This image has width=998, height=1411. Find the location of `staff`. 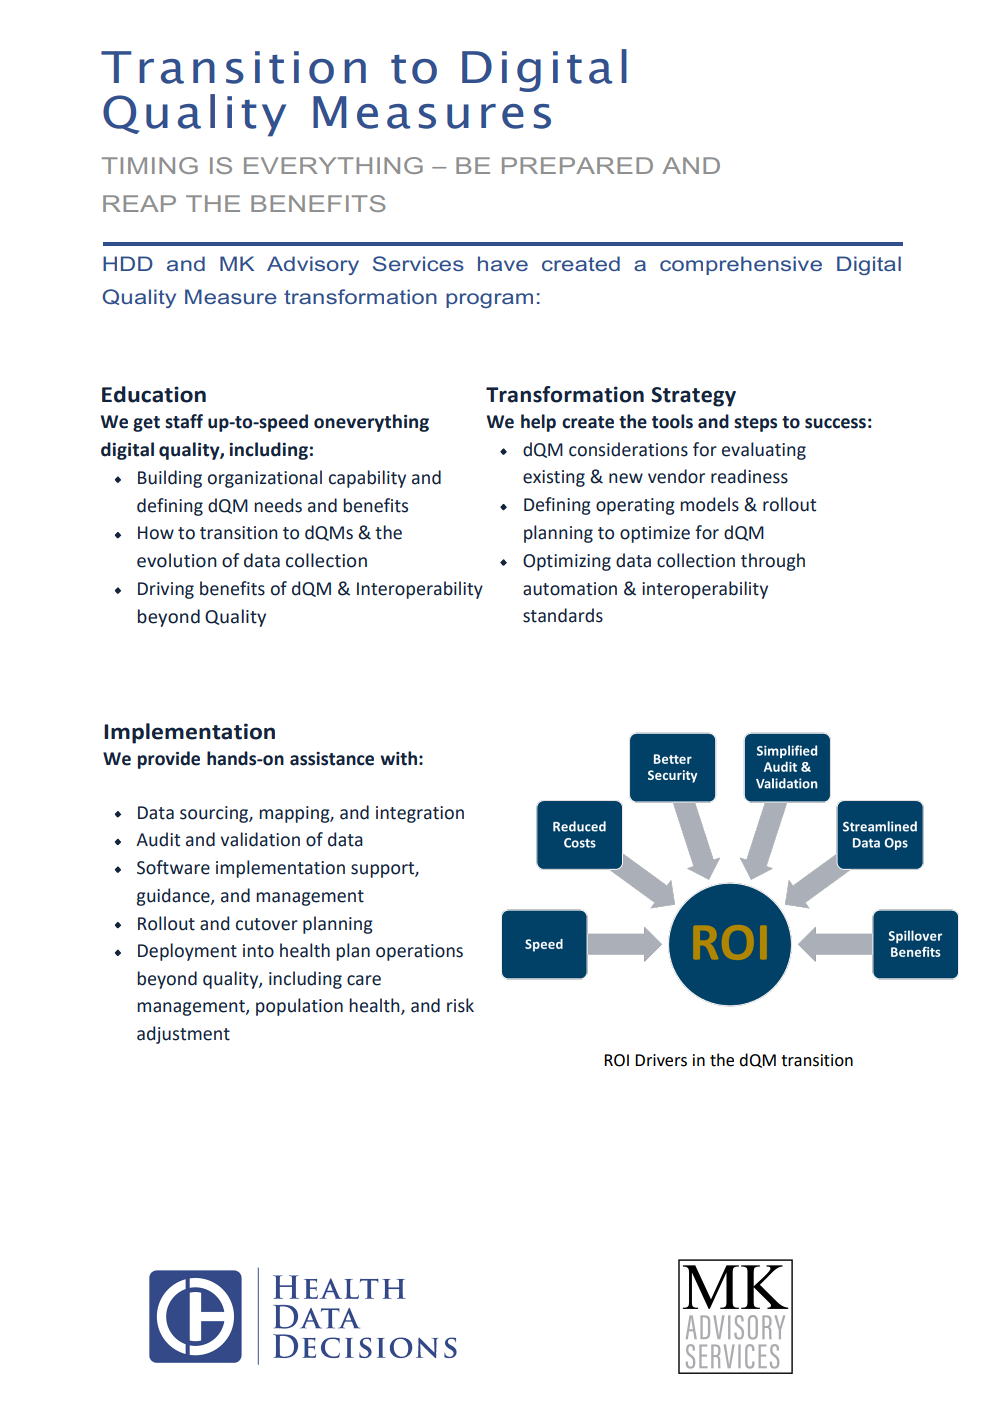

staff is located at coordinates (184, 421).
